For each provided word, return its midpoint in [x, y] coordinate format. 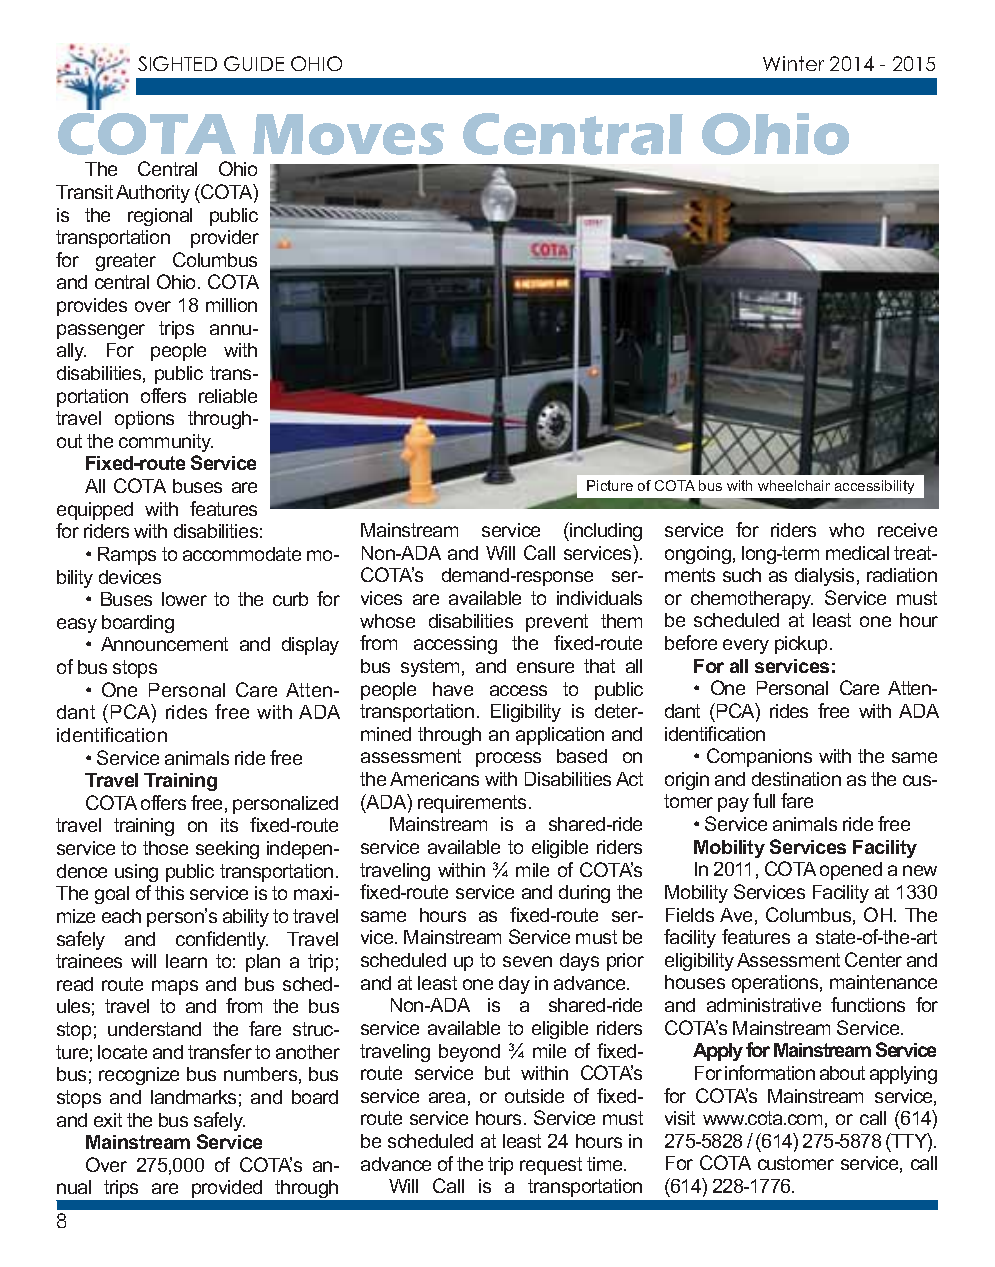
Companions [759, 757]
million [231, 305]
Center [873, 959]
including [605, 531]
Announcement [164, 644]
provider [225, 239]
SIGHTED [177, 63]
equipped [95, 511]
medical [857, 553]
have [453, 689]
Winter [793, 63]
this [169, 893]
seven [527, 961]
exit [108, 1120]
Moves [348, 134]
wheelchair [794, 485]
